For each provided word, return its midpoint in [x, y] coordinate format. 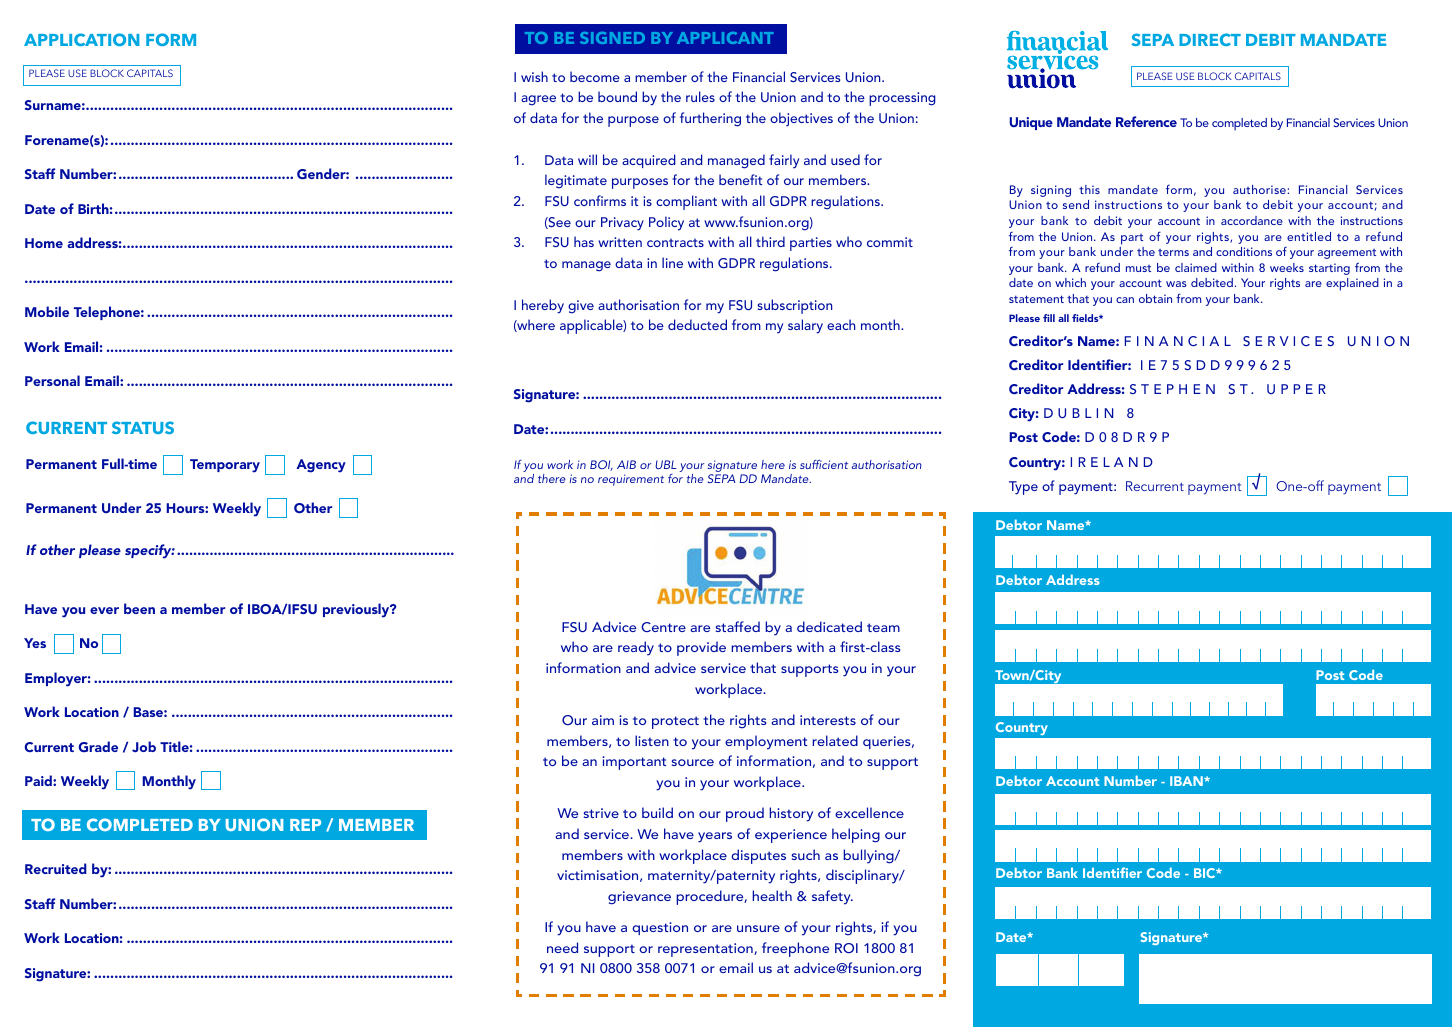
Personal [52, 380]
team [883, 627]
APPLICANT [725, 38]
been [139, 608]
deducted [697, 324]
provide [701, 648]
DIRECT [1210, 39]
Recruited [56, 868]
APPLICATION [81, 39]
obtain [1155, 298]
